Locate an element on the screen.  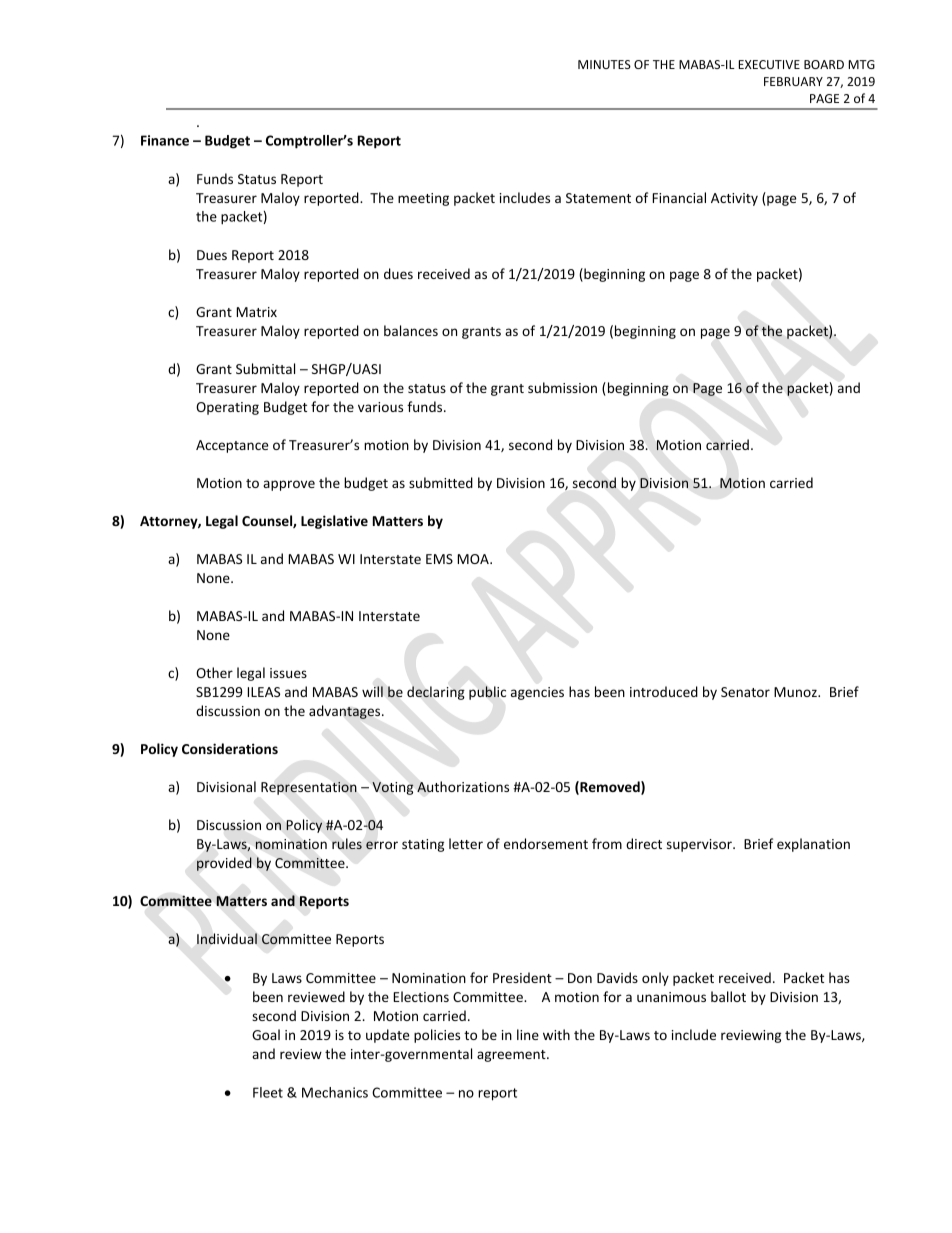
MOA is located at coordinates (474, 559).
